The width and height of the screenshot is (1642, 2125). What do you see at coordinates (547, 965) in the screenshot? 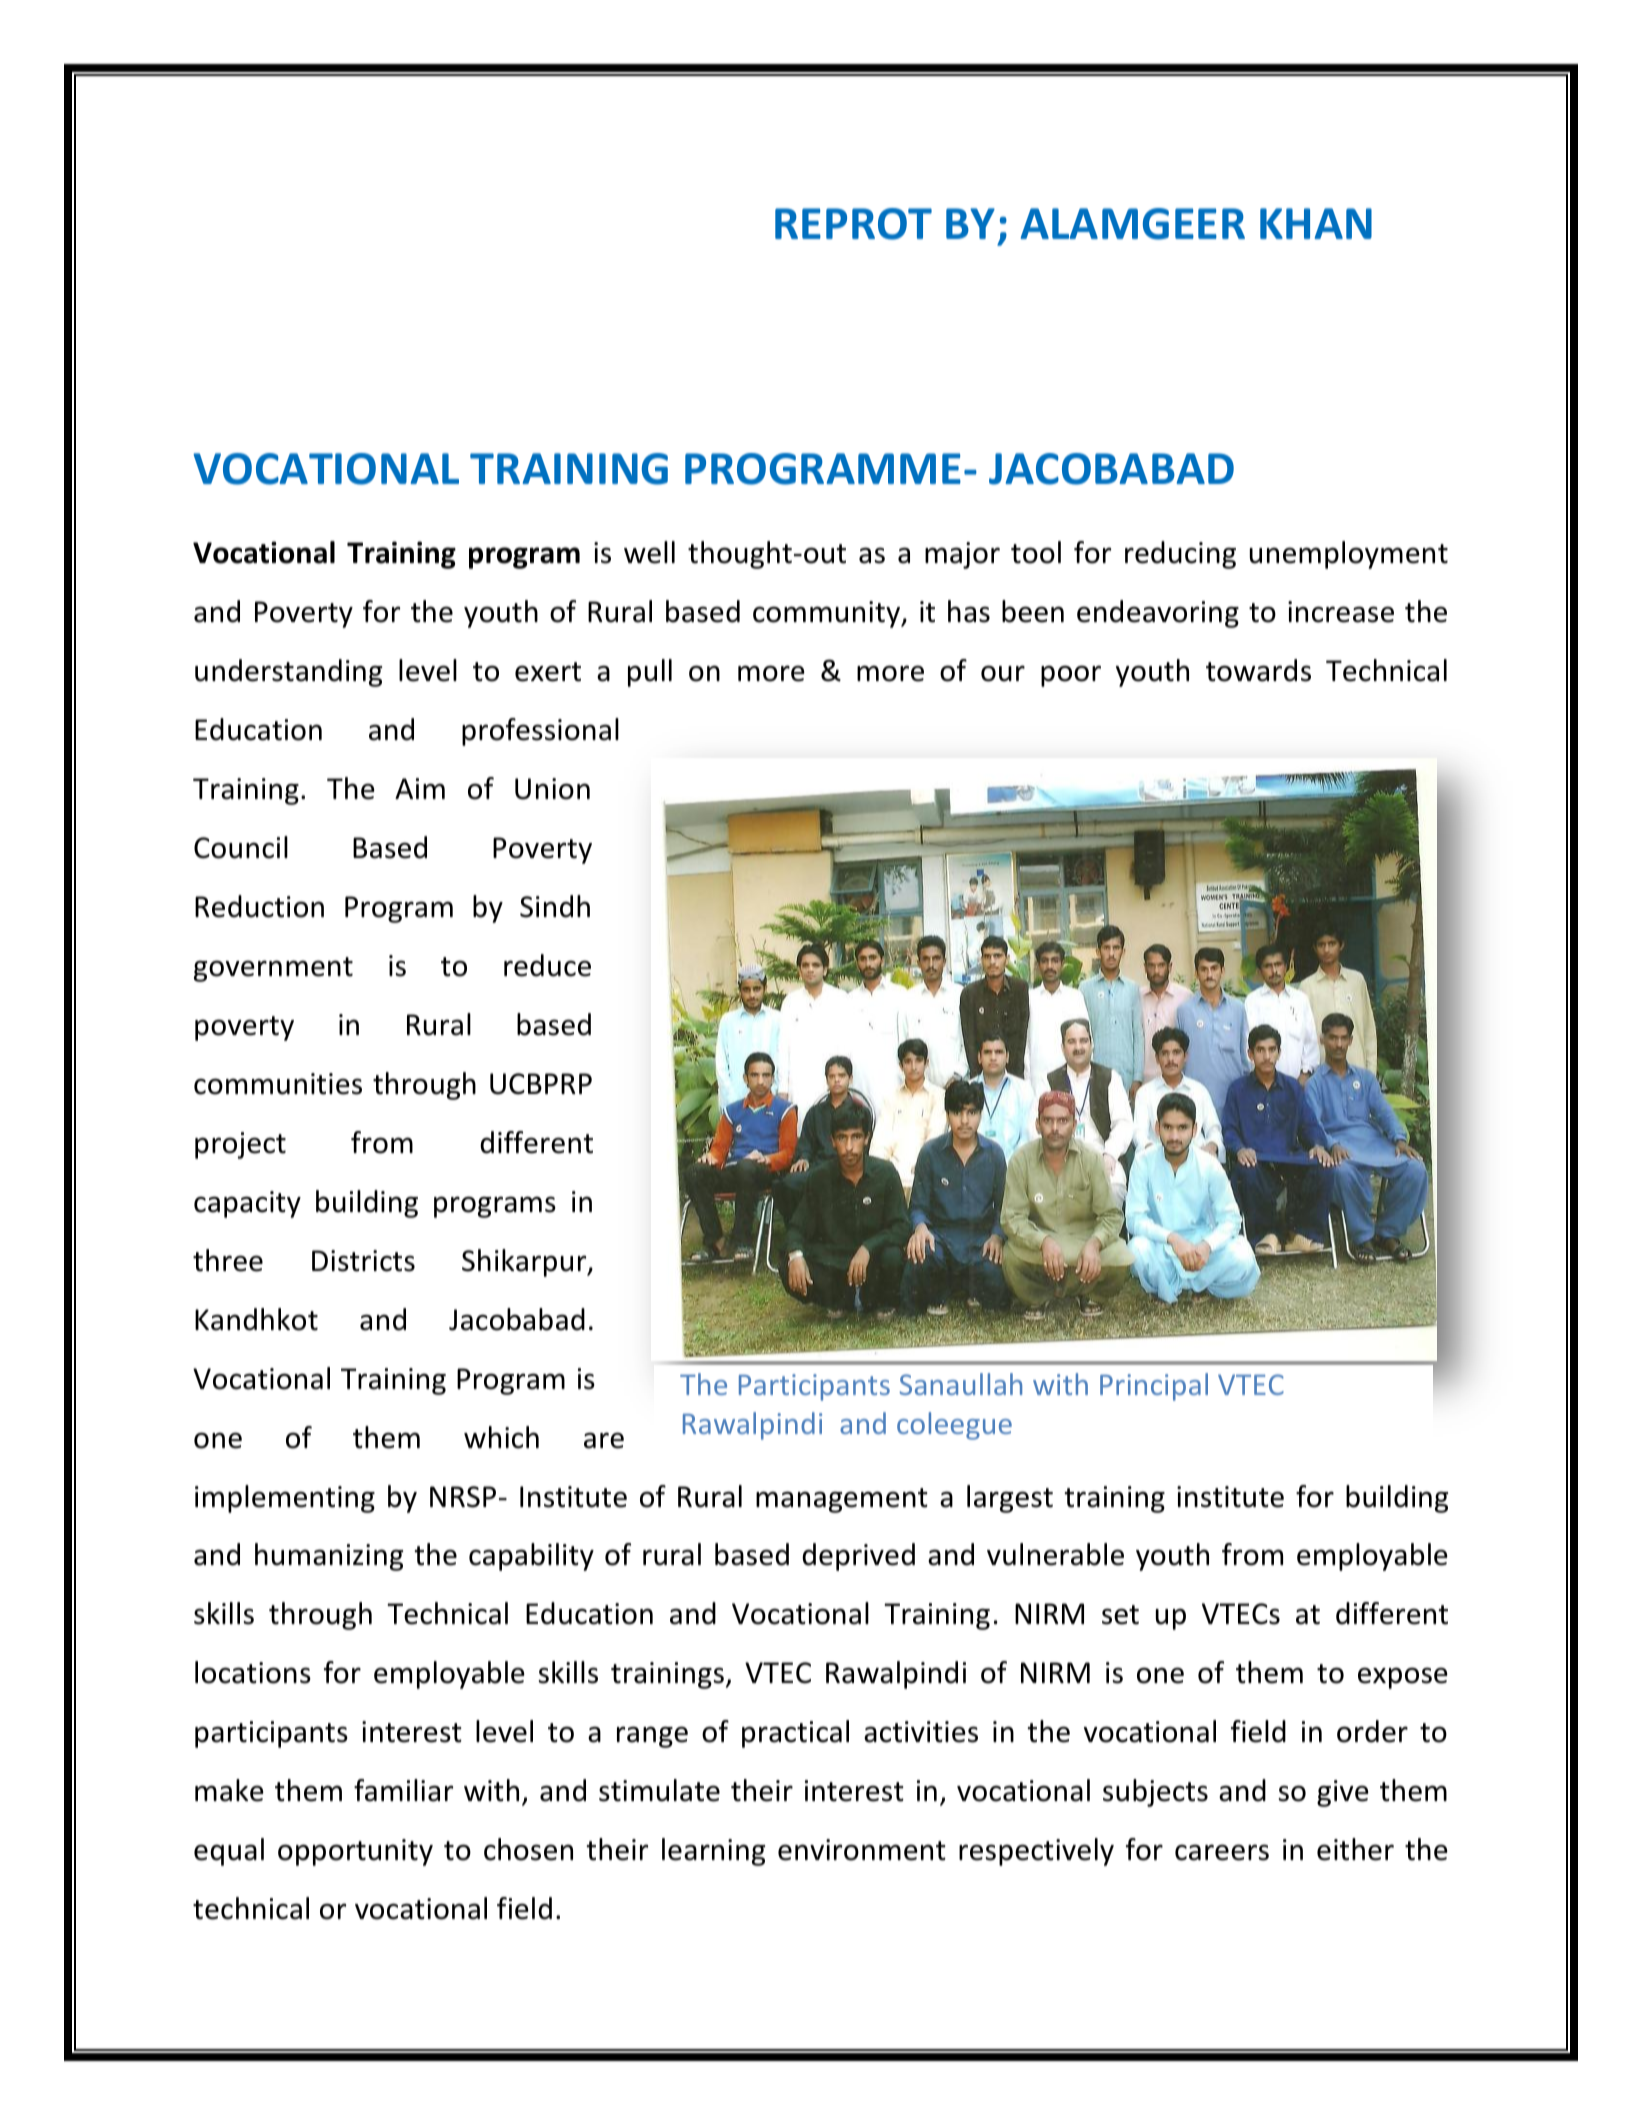
I see `reduce` at bounding box center [547, 965].
